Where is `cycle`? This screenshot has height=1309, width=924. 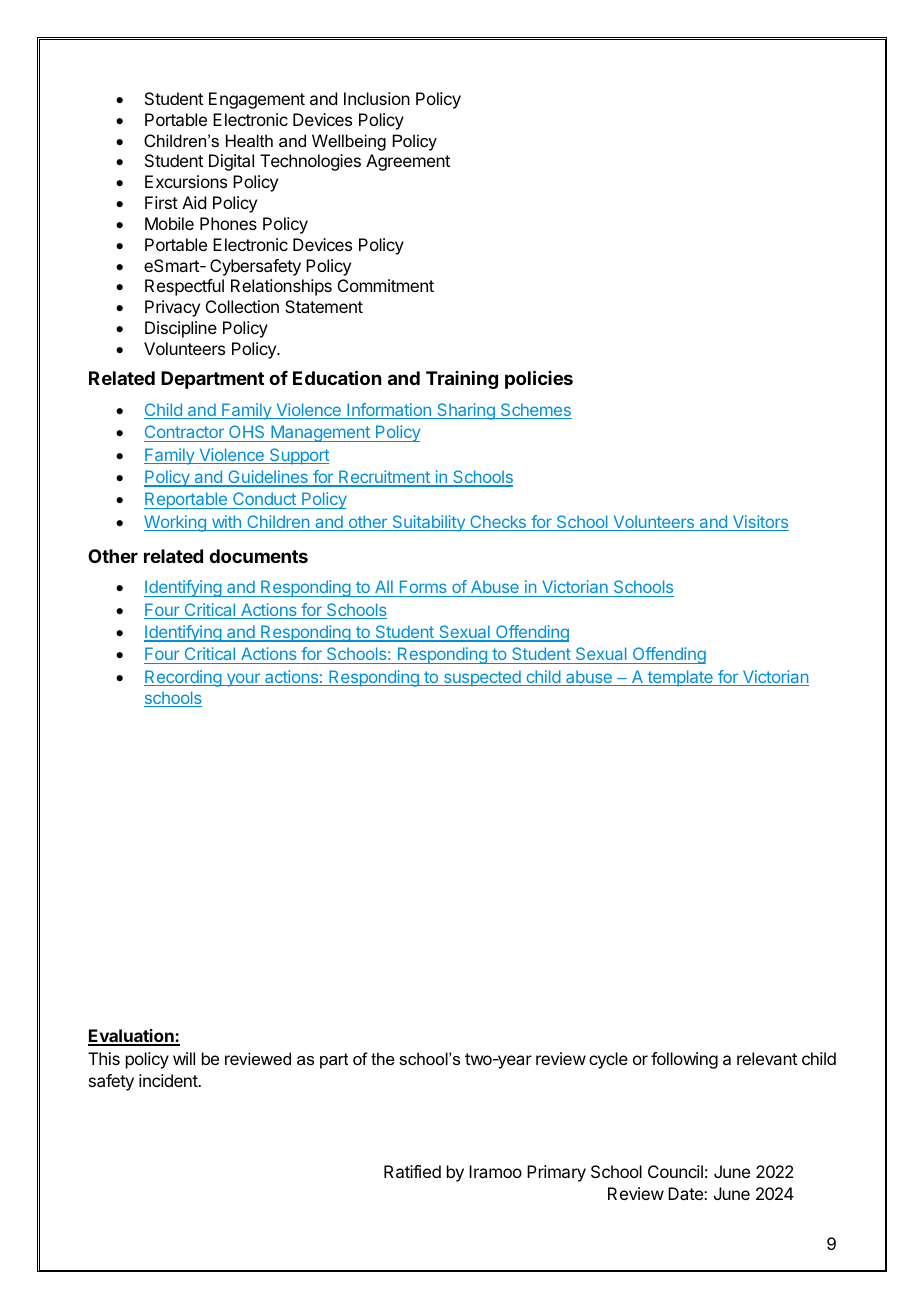 cycle is located at coordinates (608, 1060).
